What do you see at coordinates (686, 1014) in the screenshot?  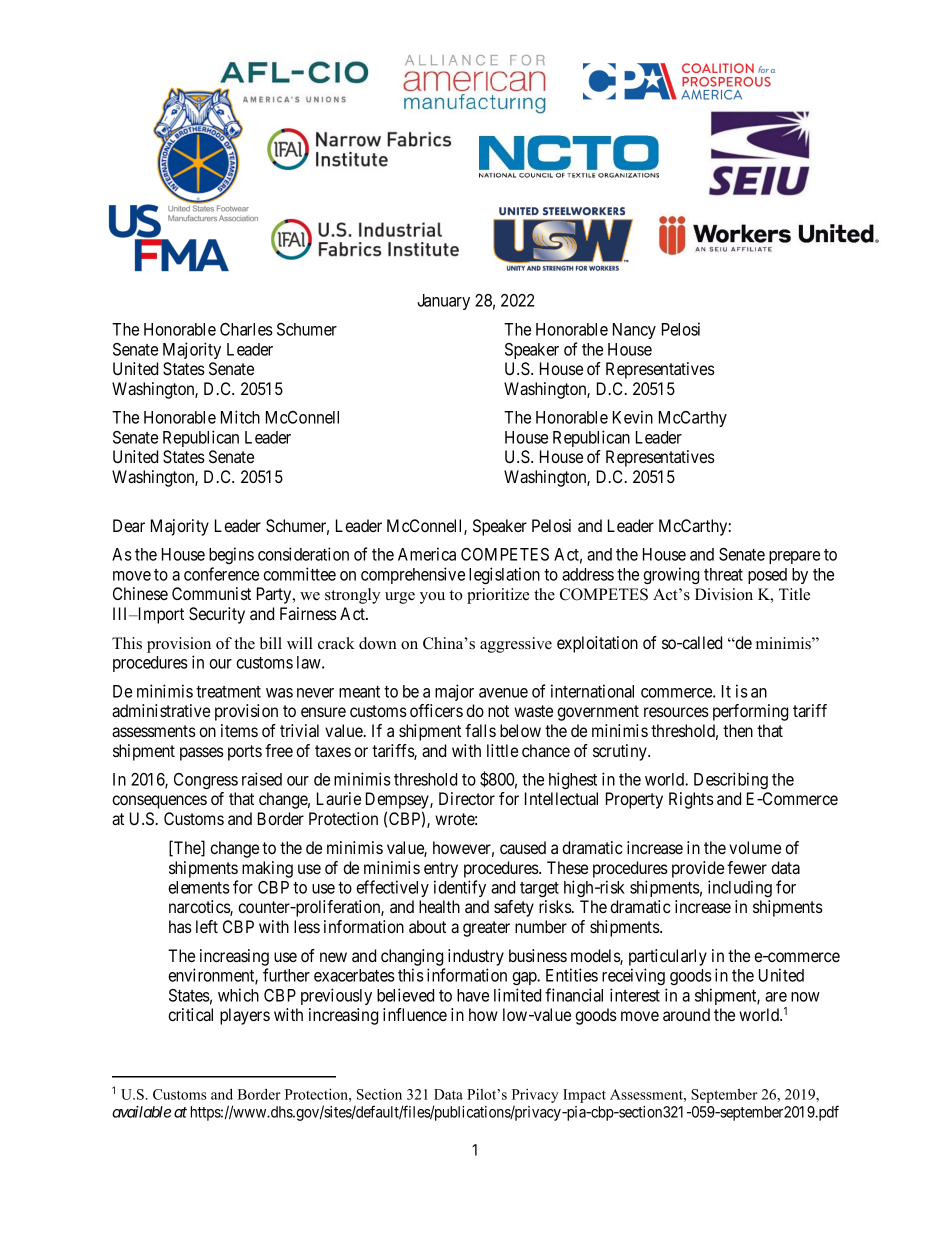 I see `around` at bounding box center [686, 1014].
